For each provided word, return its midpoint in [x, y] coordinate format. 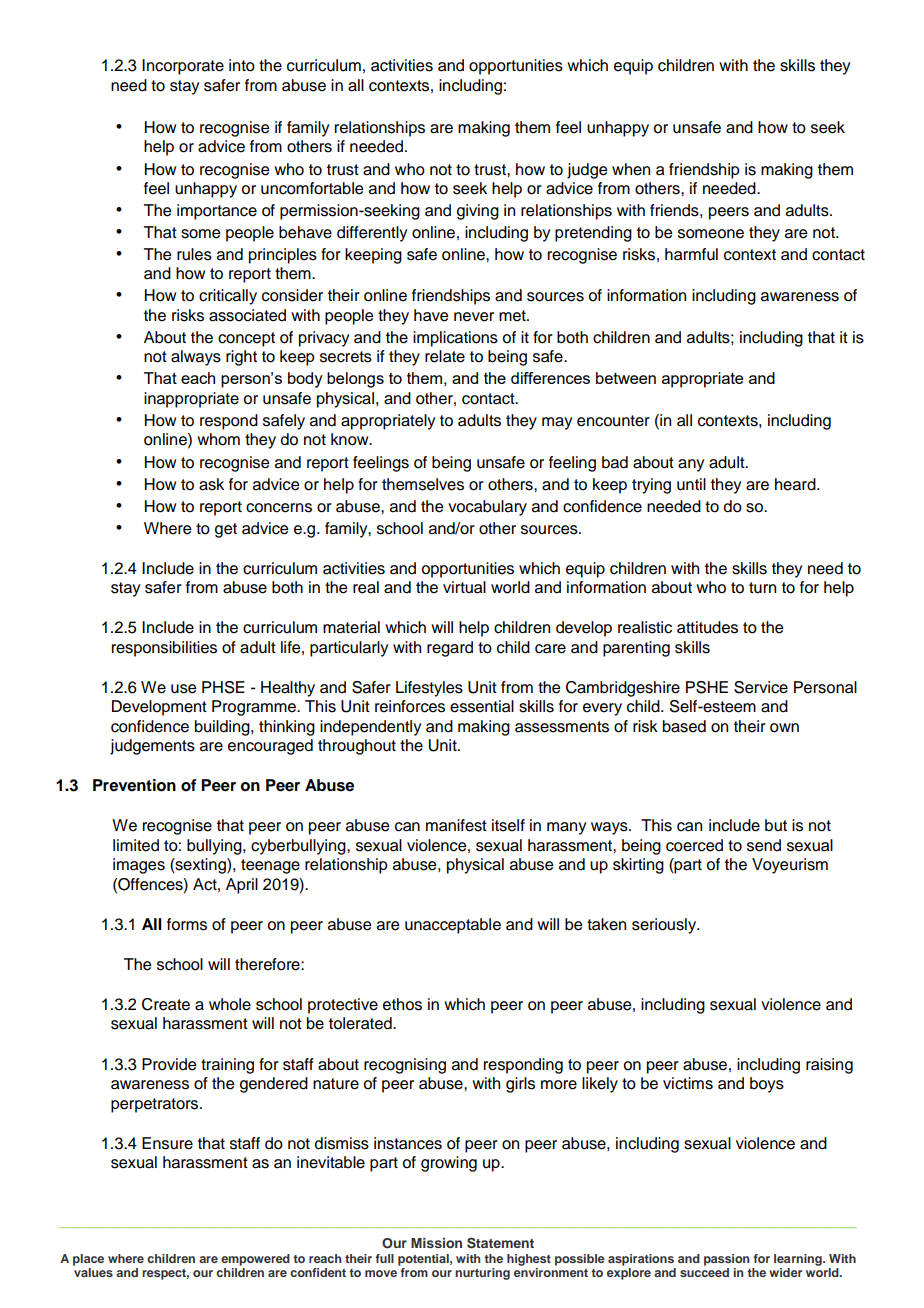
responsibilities [164, 649]
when [631, 169]
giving [478, 212]
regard [450, 649]
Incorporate [183, 67]
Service [761, 687]
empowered [255, 1260]
